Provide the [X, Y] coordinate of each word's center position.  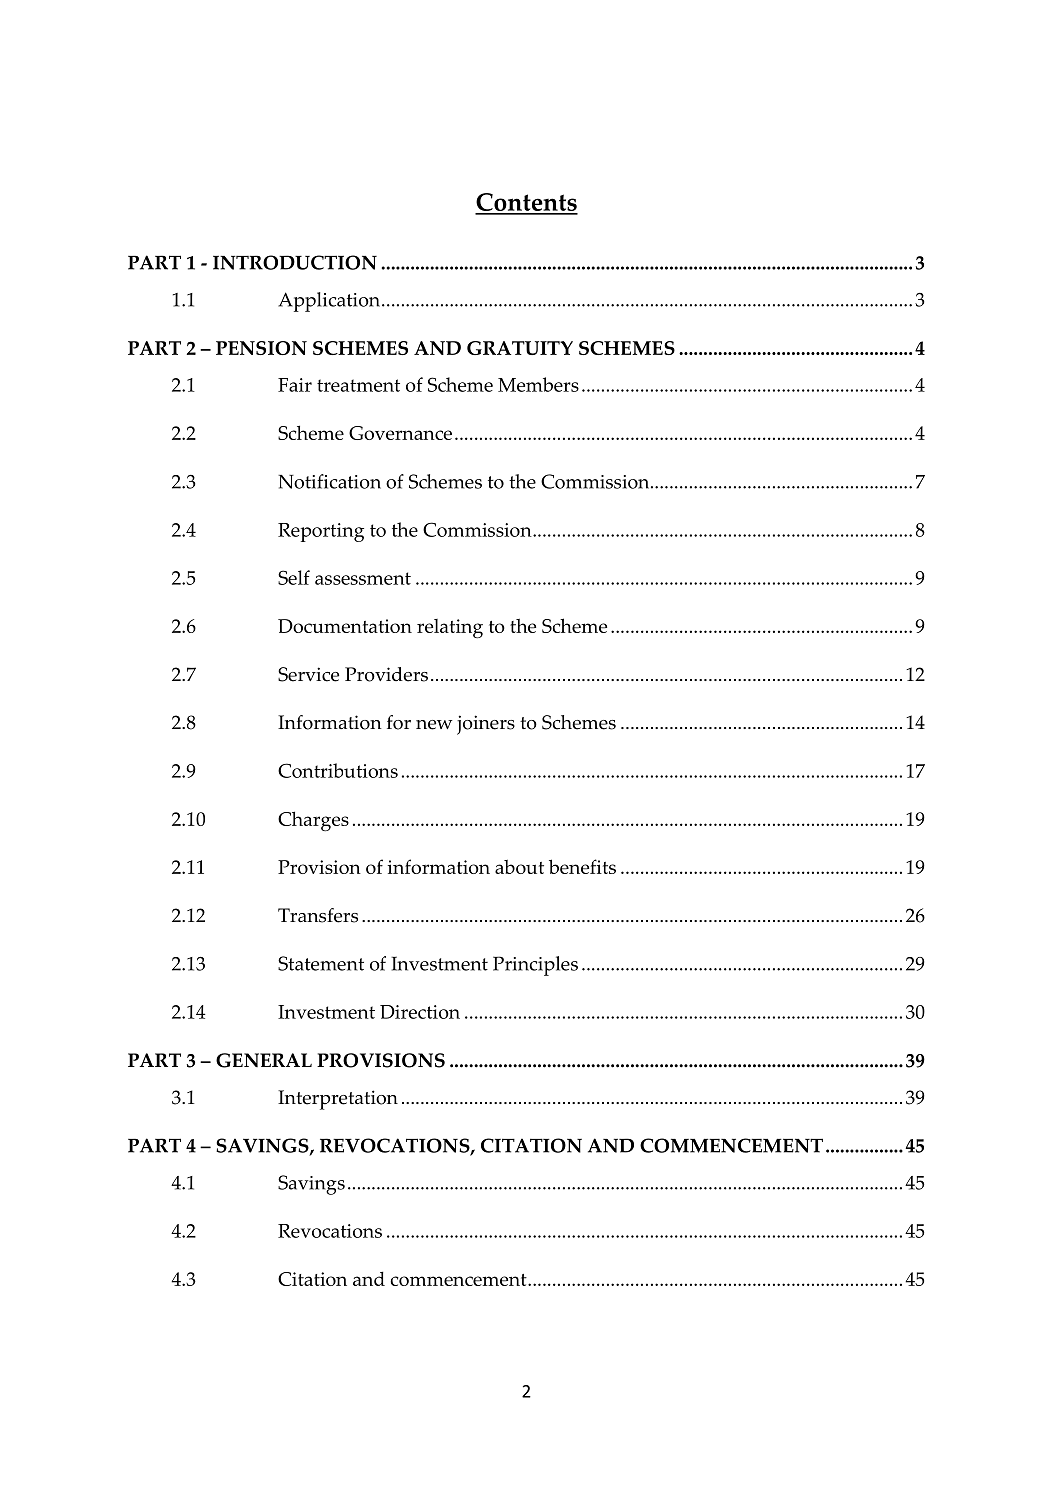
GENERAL [264, 1060]
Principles [535, 966]
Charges [313, 821]
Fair [295, 385]
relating [450, 628]
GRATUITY [520, 348]
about [519, 866]
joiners [486, 725]
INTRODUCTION [295, 262]
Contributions [338, 770]
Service [308, 674]
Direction [420, 1012]
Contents [526, 203]
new [434, 725]
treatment [358, 385]
